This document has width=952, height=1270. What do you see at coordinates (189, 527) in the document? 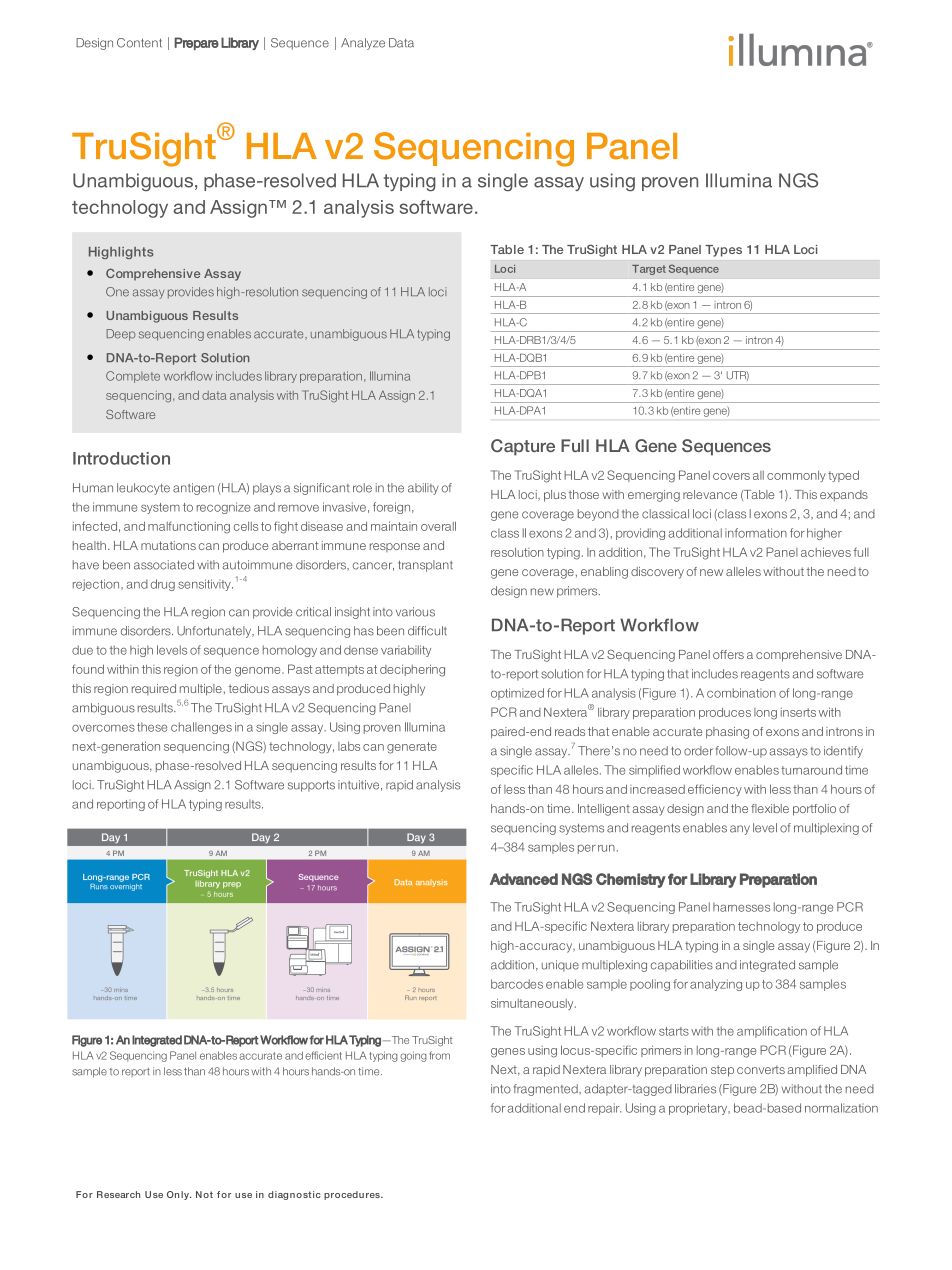
I see `malfunctioning` at bounding box center [189, 527].
